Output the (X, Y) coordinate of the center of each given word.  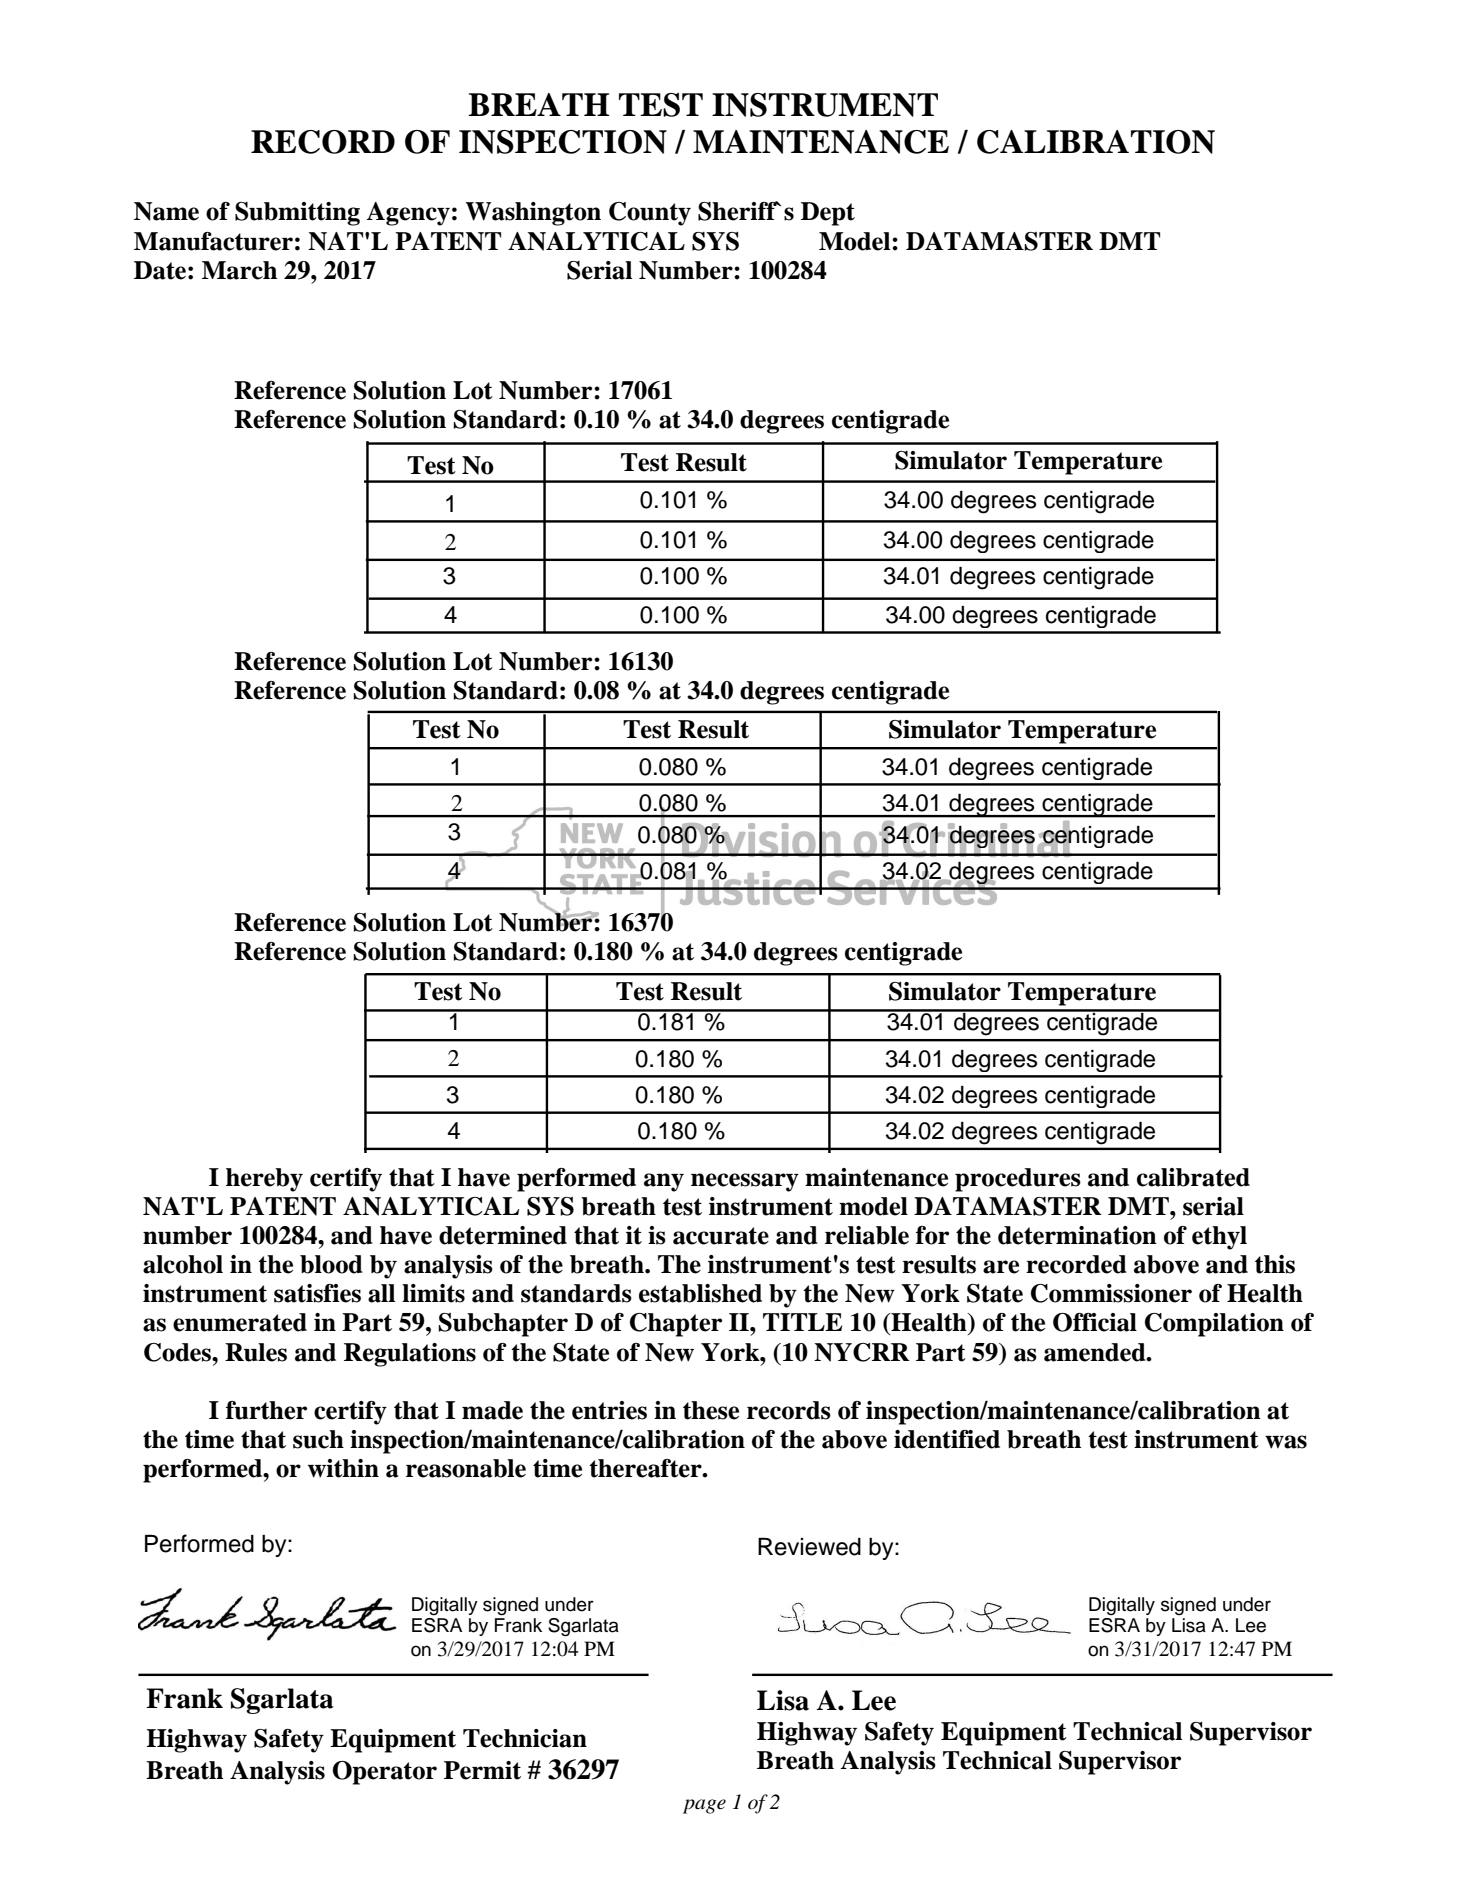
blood (331, 1264)
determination (1077, 1235)
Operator (385, 1773)
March (239, 270)
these (711, 1410)
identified (947, 1439)
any (664, 1182)
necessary (745, 1182)
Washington (533, 214)
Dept (828, 214)
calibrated (1193, 1177)
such (318, 1439)
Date (160, 270)
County (650, 214)
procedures (1018, 1180)
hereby (264, 1180)
